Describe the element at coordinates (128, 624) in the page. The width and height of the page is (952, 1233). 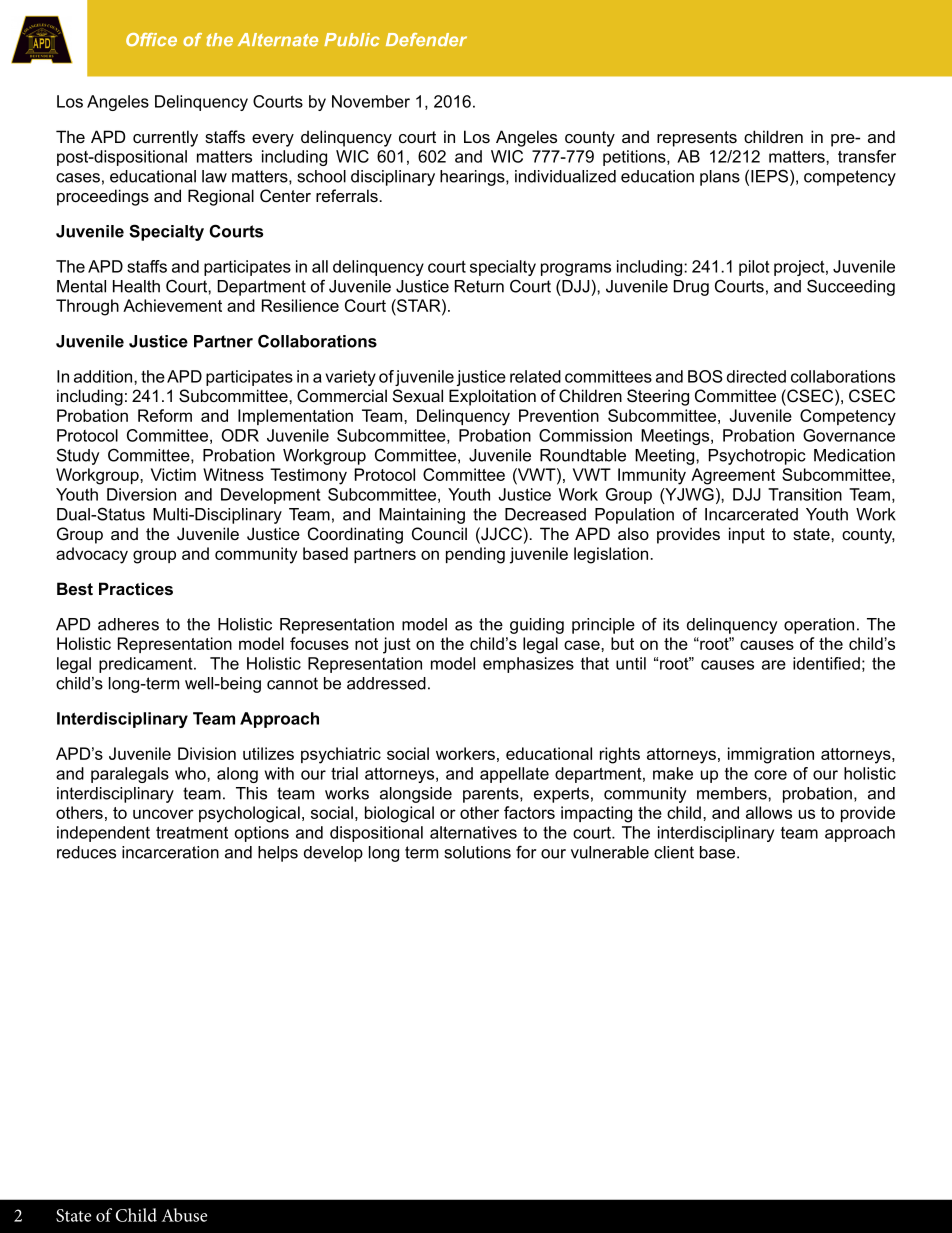
I see `adheres` at that location.
